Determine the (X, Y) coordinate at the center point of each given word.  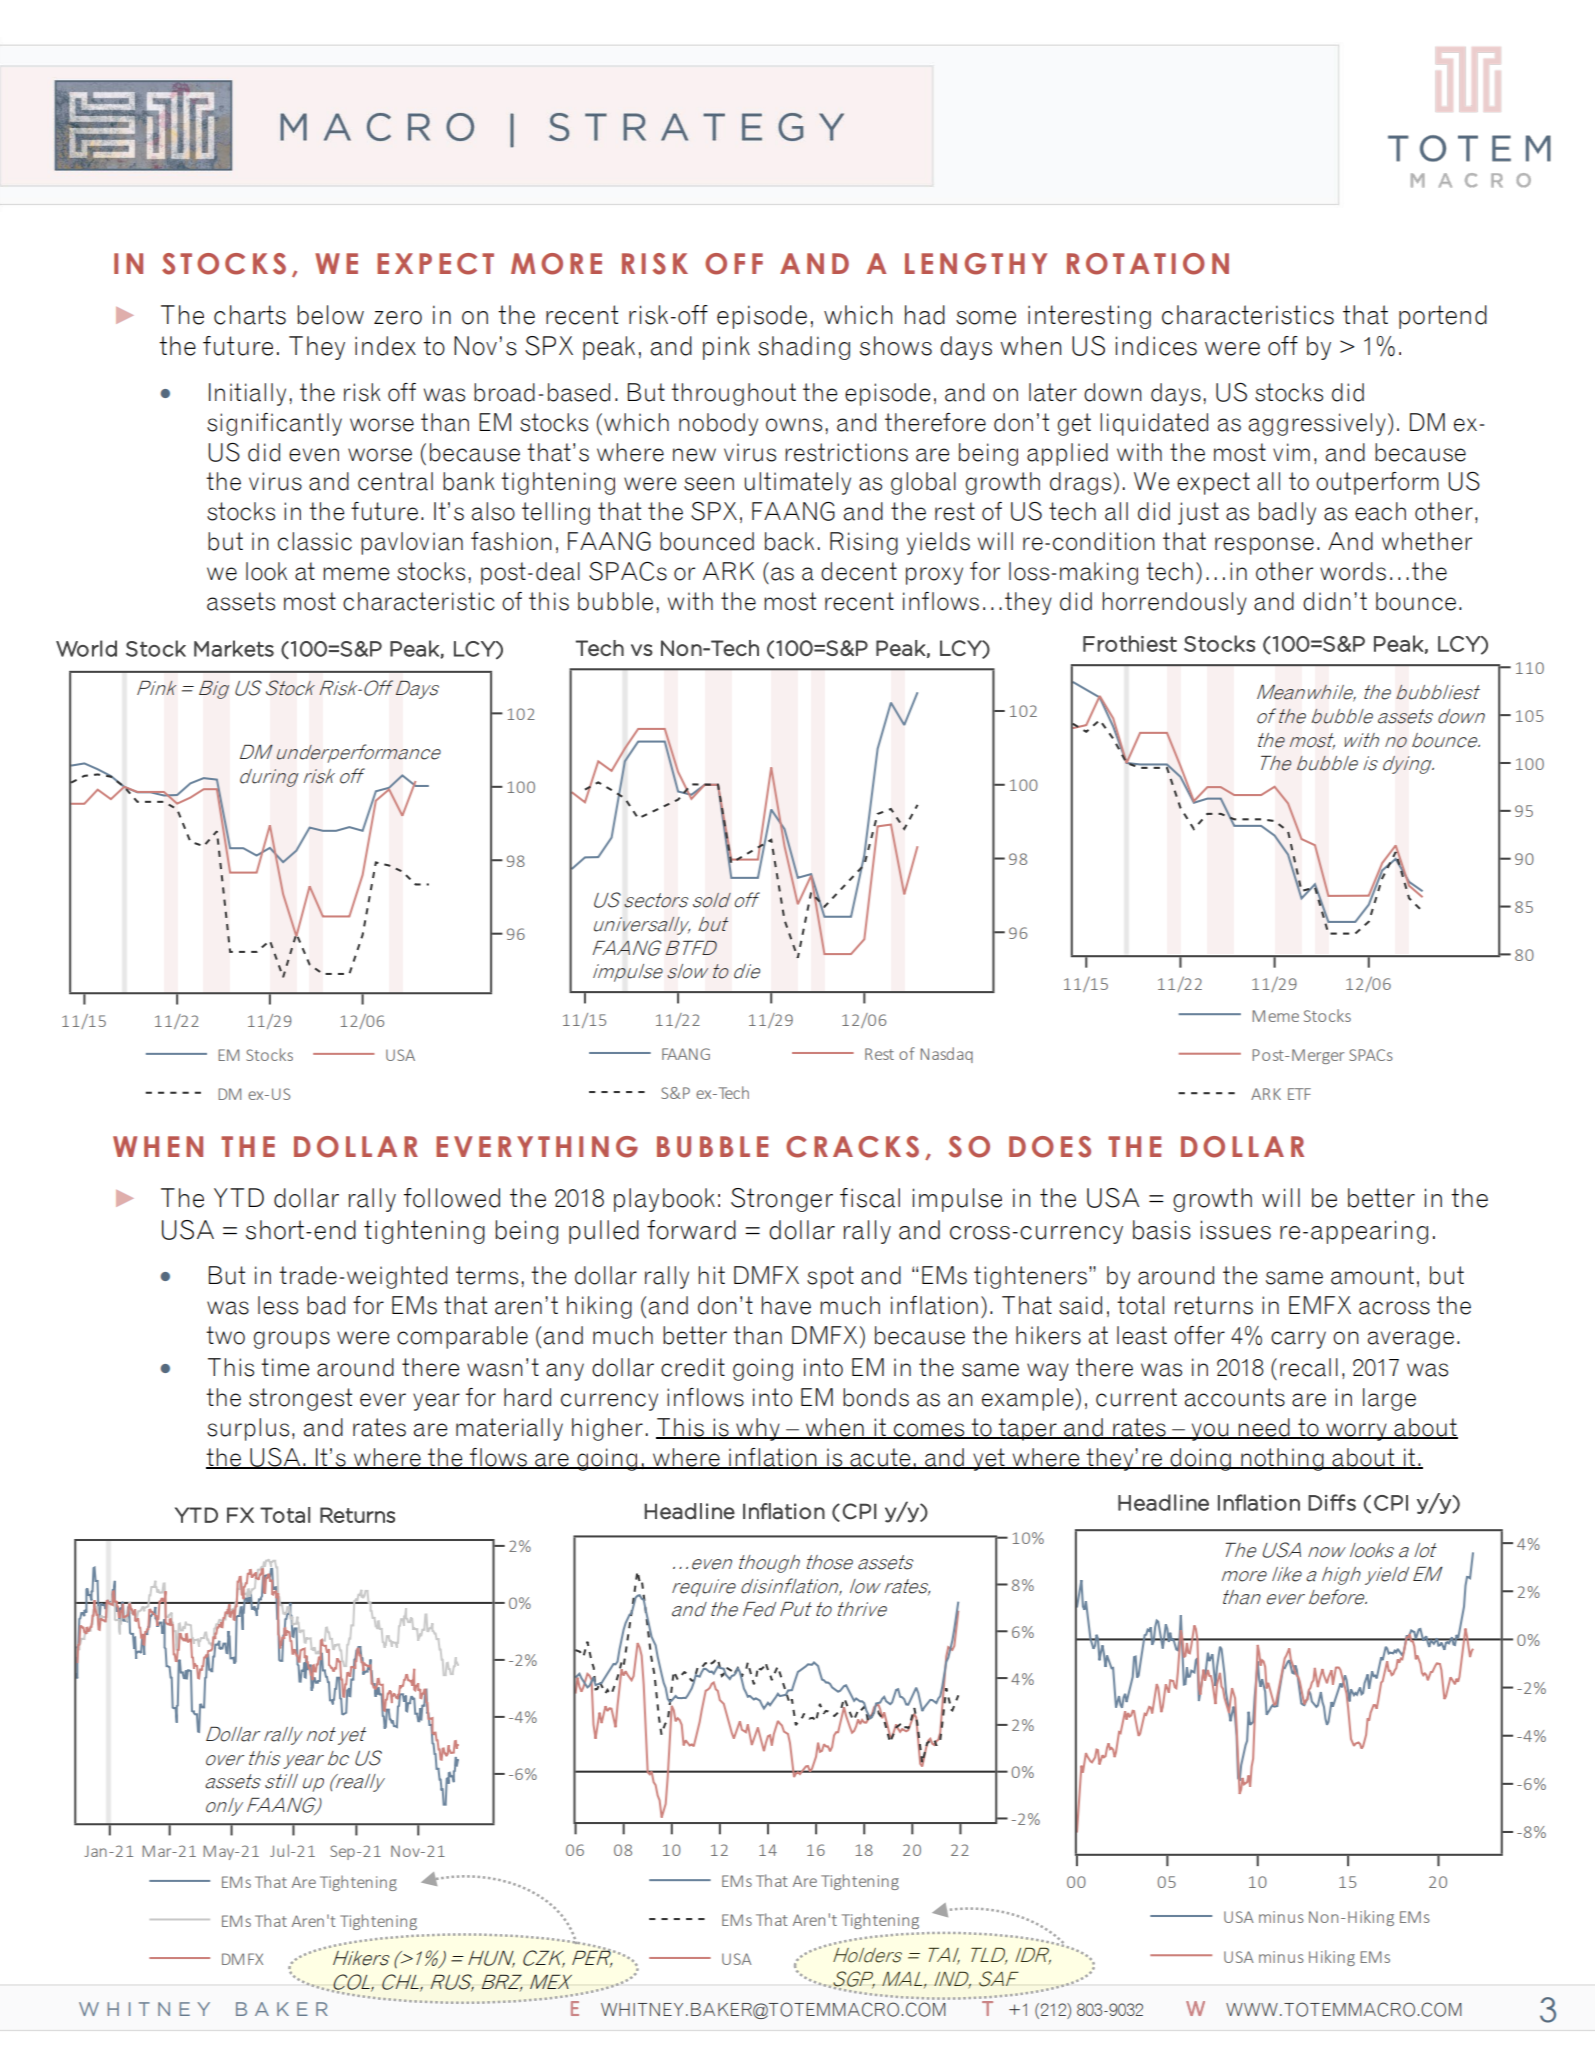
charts (250, 315)
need (1264, 1428)
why (758, 1429)
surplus (248, 1429)
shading (804, 348)
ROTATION (1148, 264)
